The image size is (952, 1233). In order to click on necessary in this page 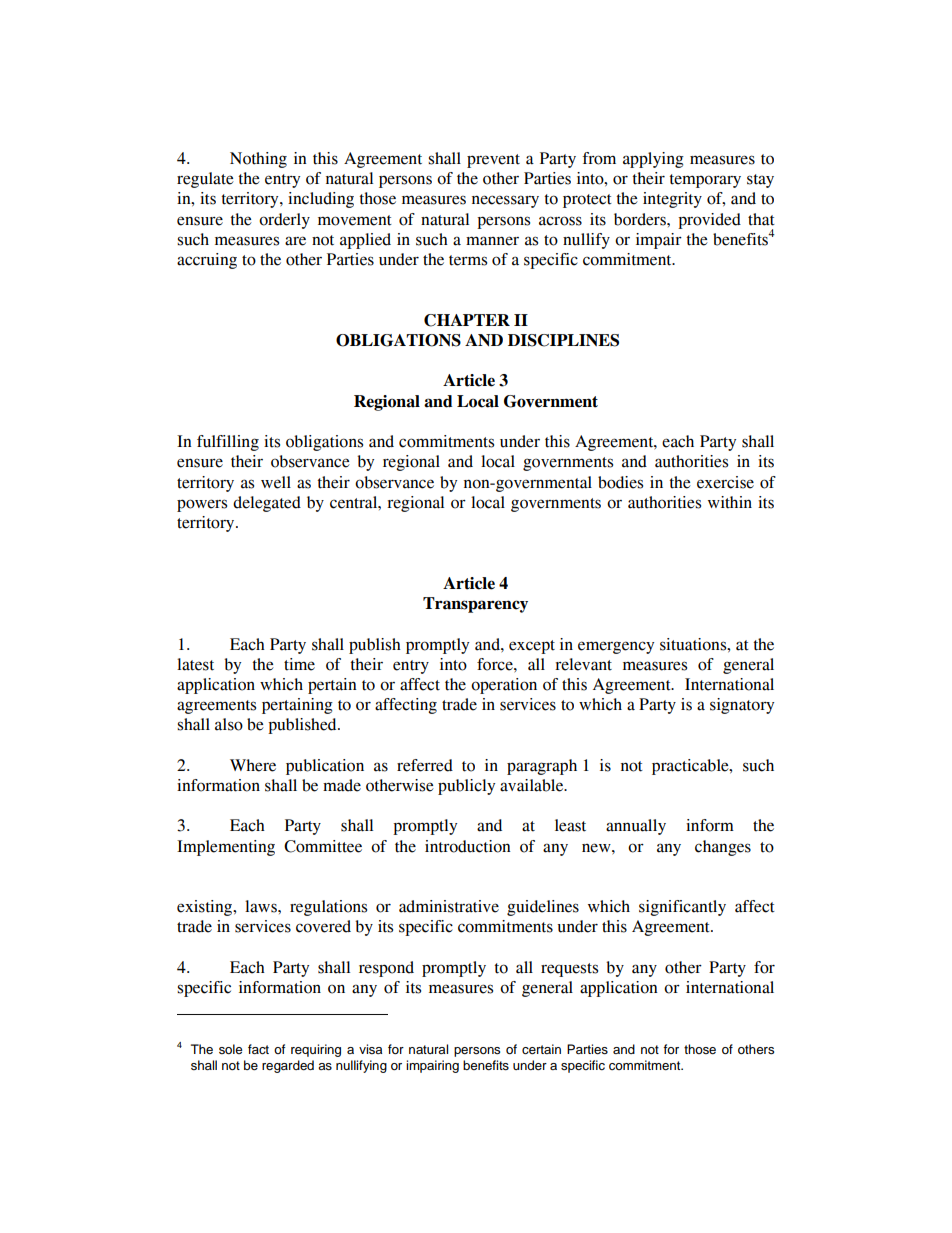, I will do `click(505, 201)`.
